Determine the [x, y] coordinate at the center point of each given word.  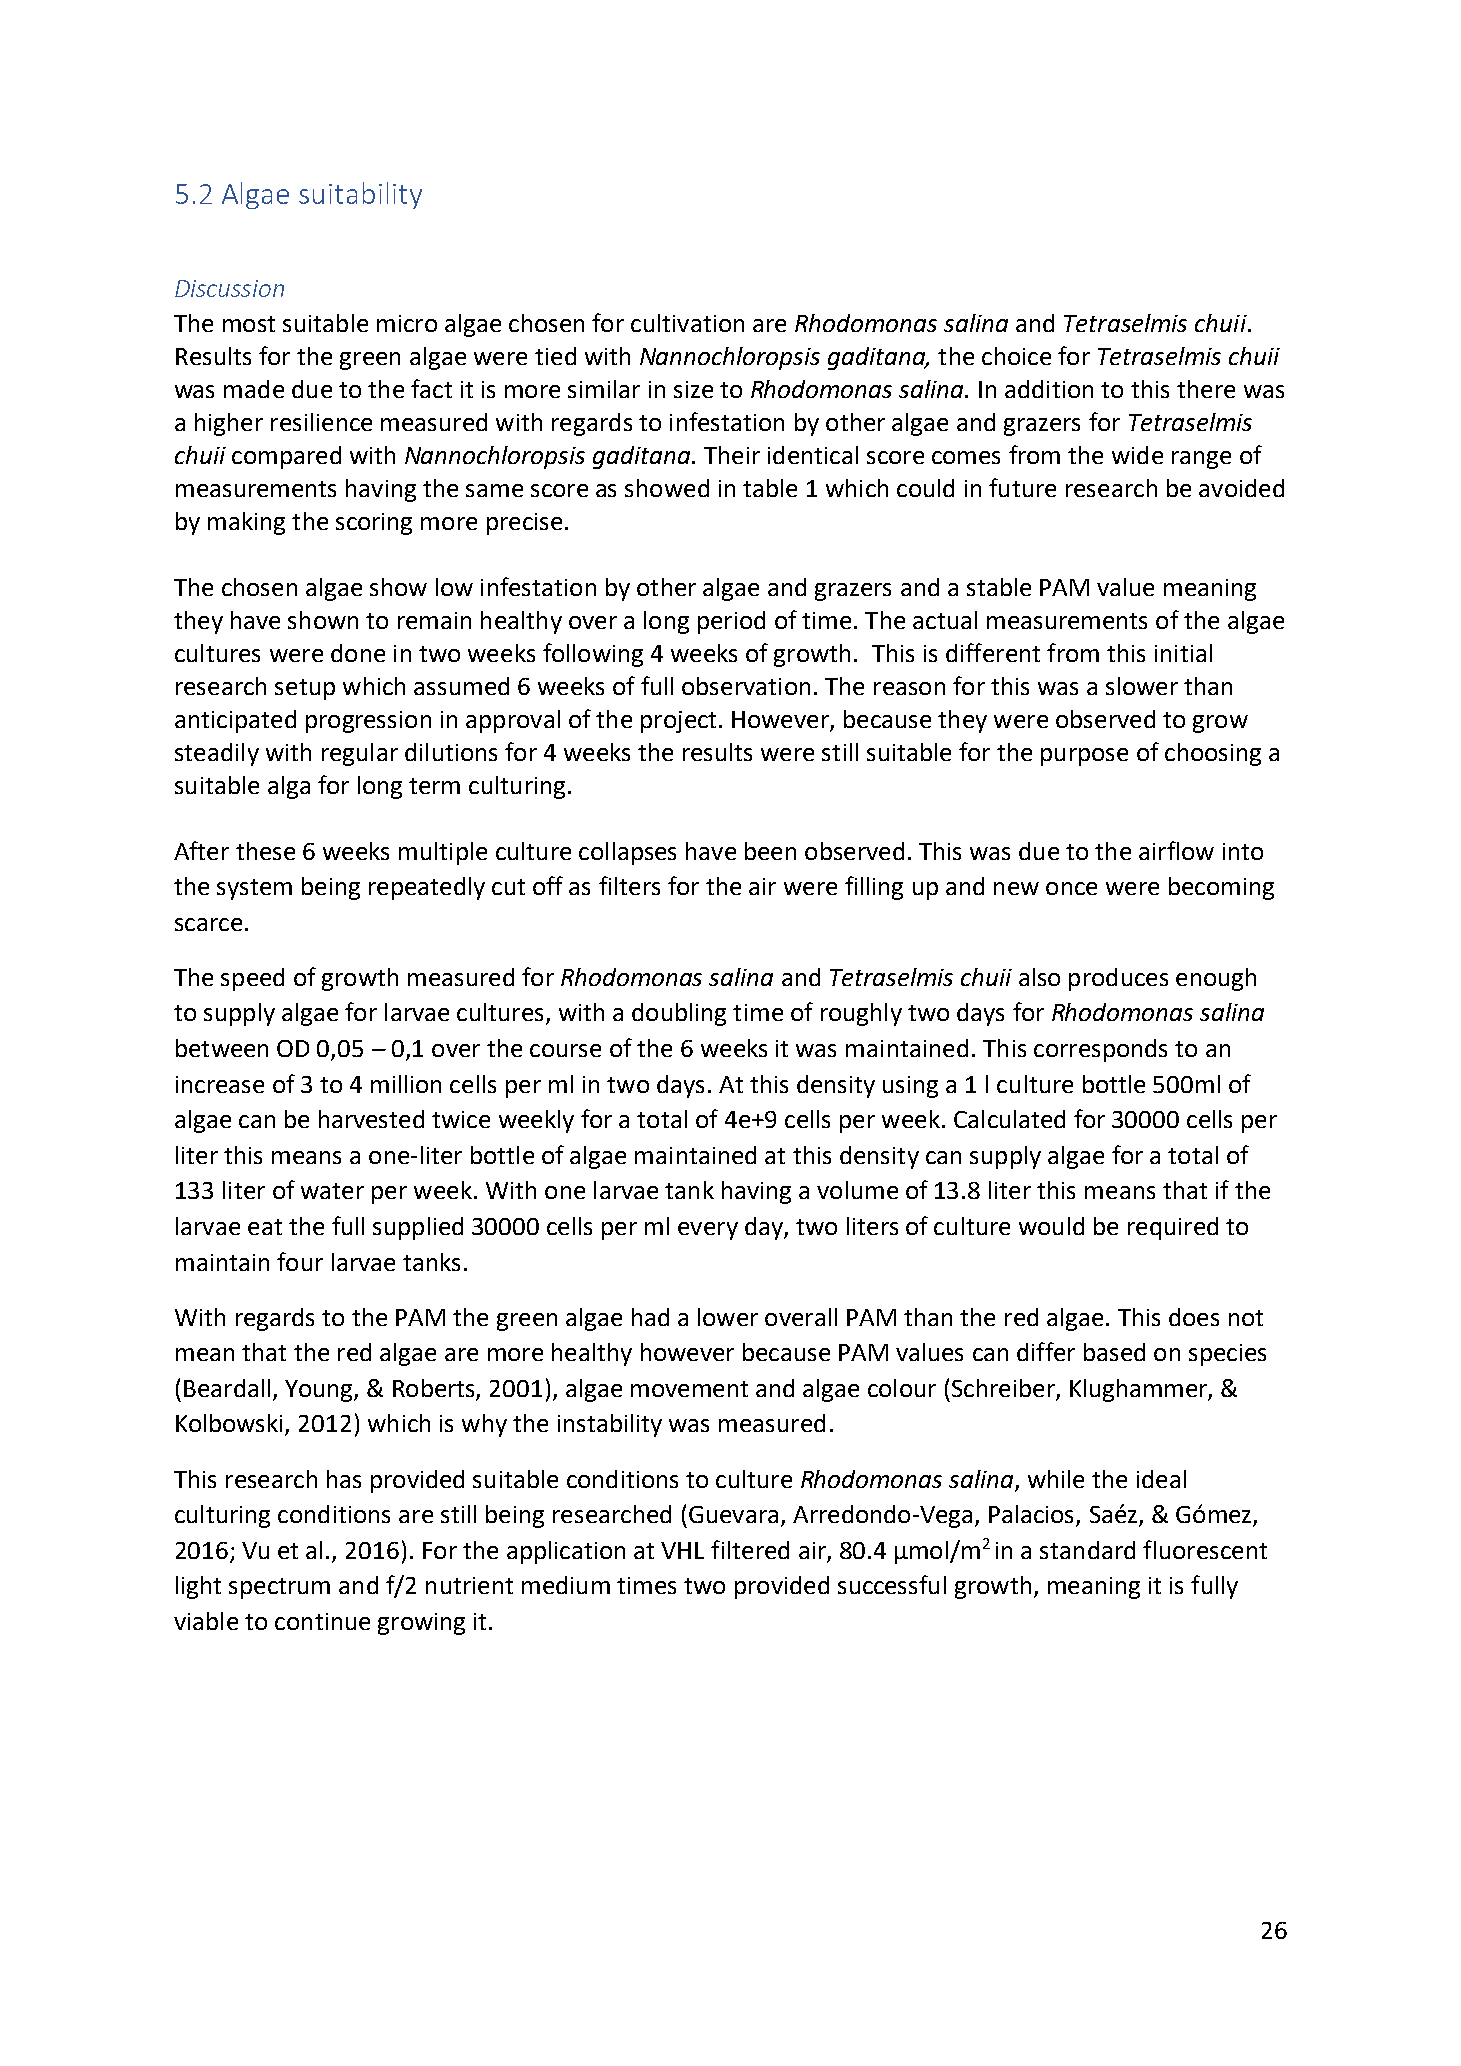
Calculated [1009, 1119]
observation [746, 686]
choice [1016, 356]
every [708, 1231]
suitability [360, 195]
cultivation [687, 323]
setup [305, 689]
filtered [750, 1549]
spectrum [279, 1588]
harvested [371, 1119]
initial [1183, 653]
